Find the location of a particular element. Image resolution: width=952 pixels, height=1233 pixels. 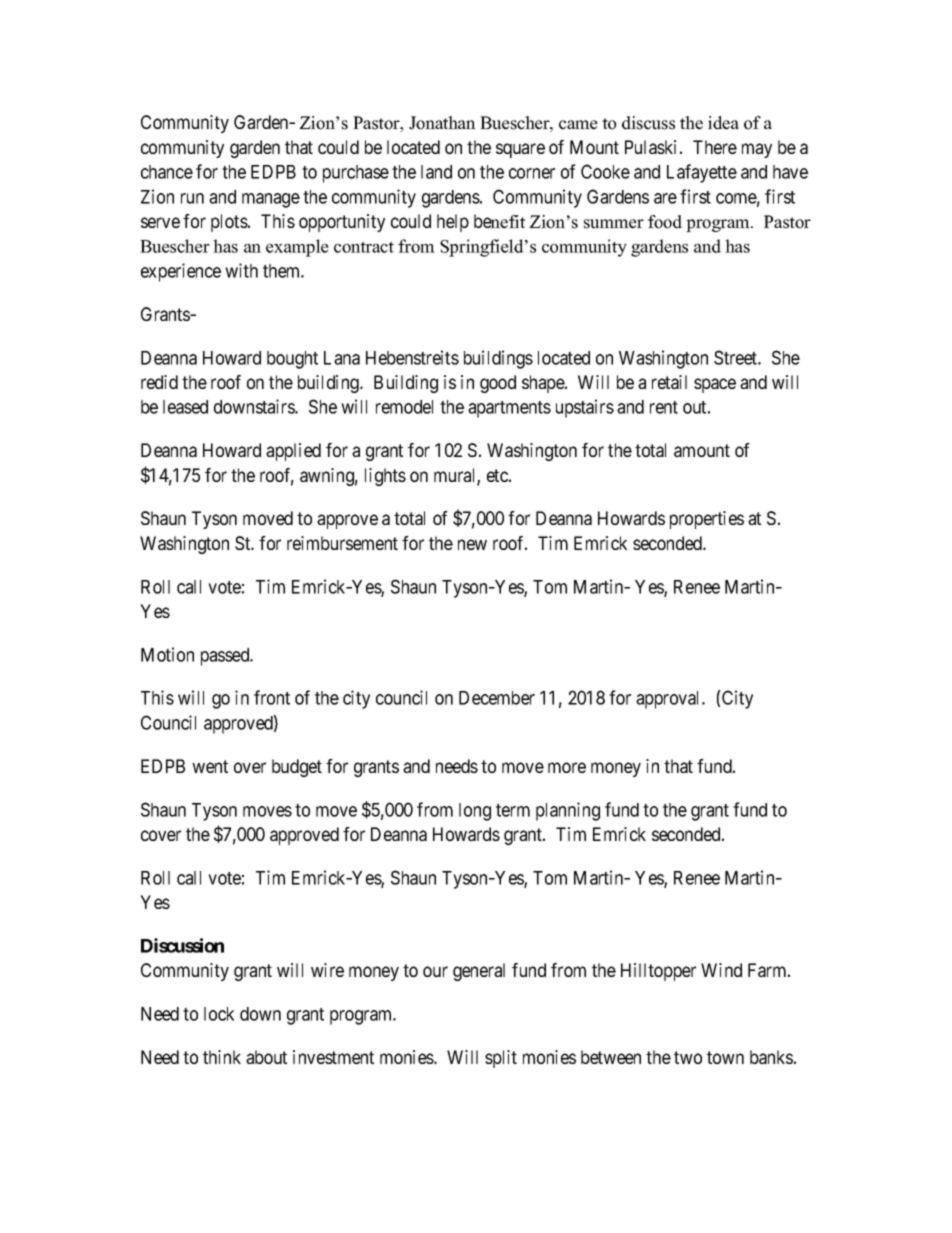

square is located at coordinates (520, 150).
